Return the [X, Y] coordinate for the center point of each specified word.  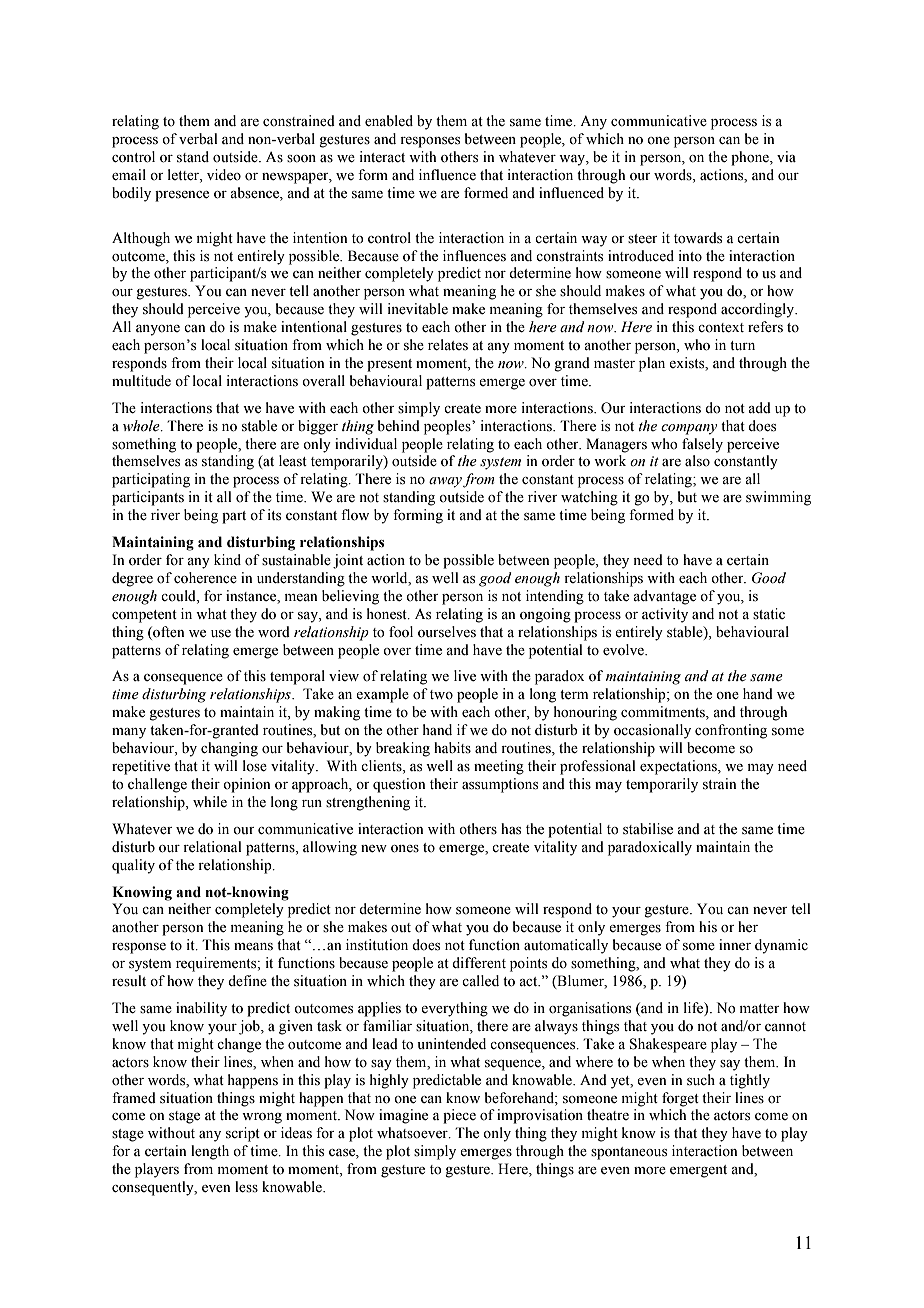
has [511, 829]
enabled [389, 121]
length [210, 1152]
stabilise [648, 829]
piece [459, 1116]
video [224, 175]
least [293, 461]
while [210, 801]
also [697, 461]
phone [751, 158]
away [445, 482]
